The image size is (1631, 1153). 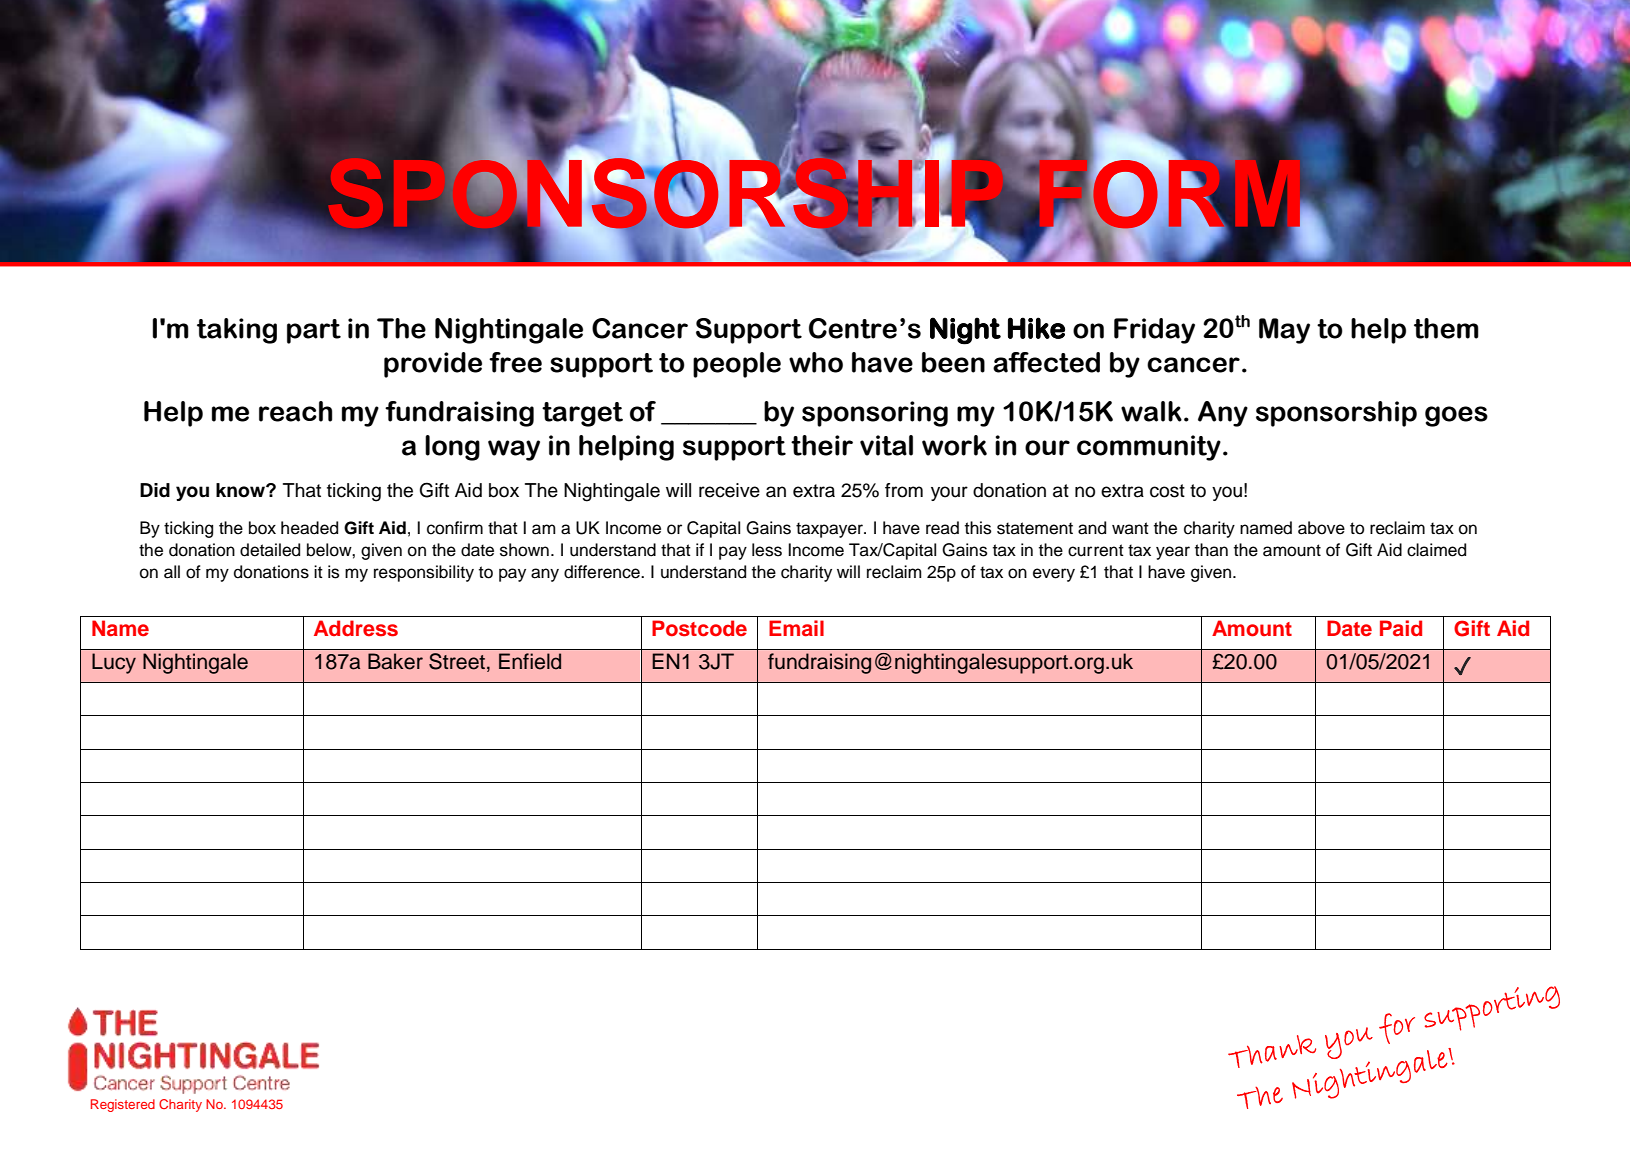 What do you see at coordinates (314, 331) in the page?
I see `part` at bounding box center [314, 331].
